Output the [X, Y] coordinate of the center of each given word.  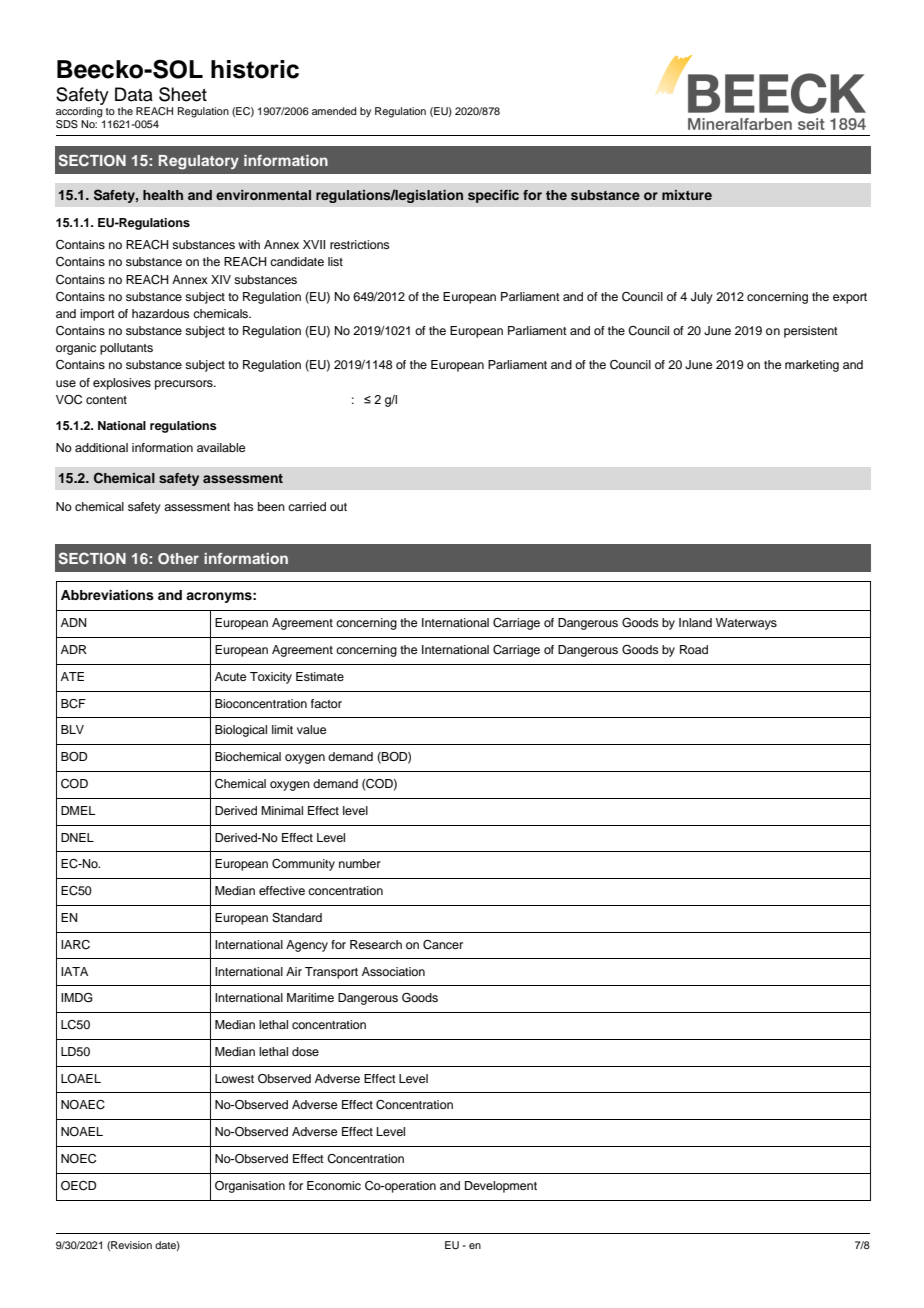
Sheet [183, 94]
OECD [78, 1186]
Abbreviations [107, 595]
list [335, 261]
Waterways [746, 624]
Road [694, 649]
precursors [185, 385]
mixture [687, 195]
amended [334, 111]
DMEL [78, 810]
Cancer [443, 945]
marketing [812, 366]
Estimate [320, 676]
